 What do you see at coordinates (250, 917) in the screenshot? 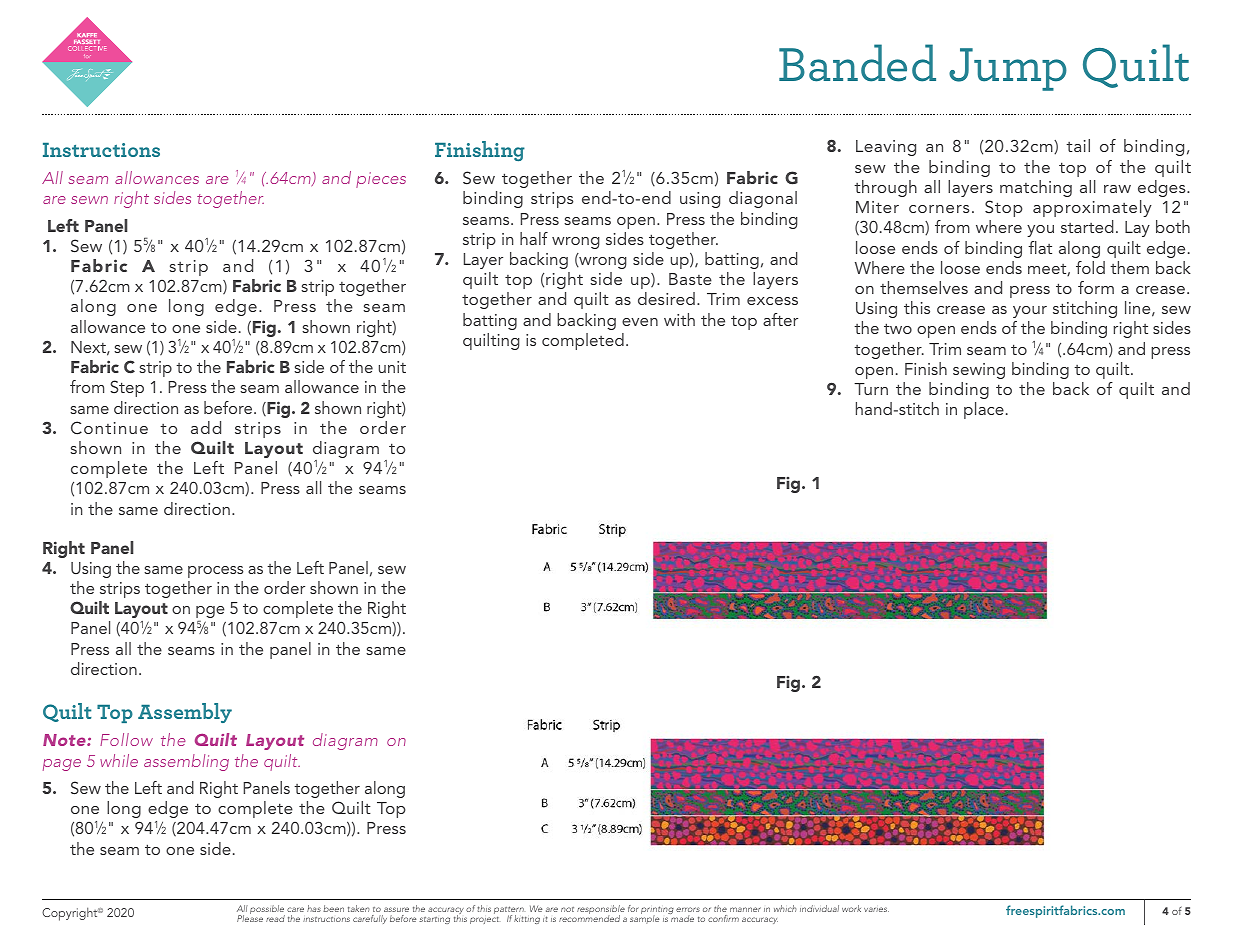
I see `Please` at bounding box center [250, 917].
